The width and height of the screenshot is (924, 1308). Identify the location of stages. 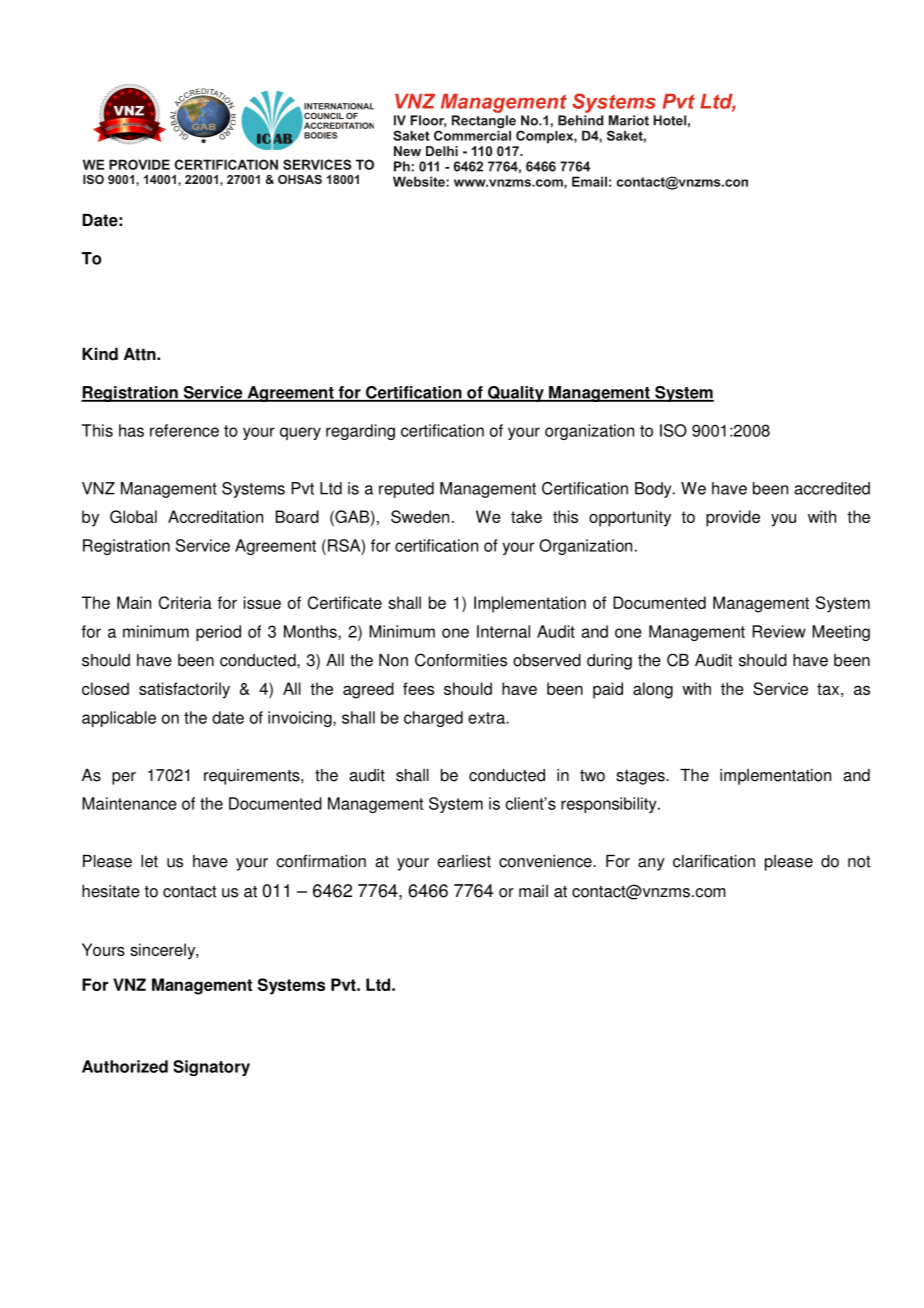
(641, 777).
